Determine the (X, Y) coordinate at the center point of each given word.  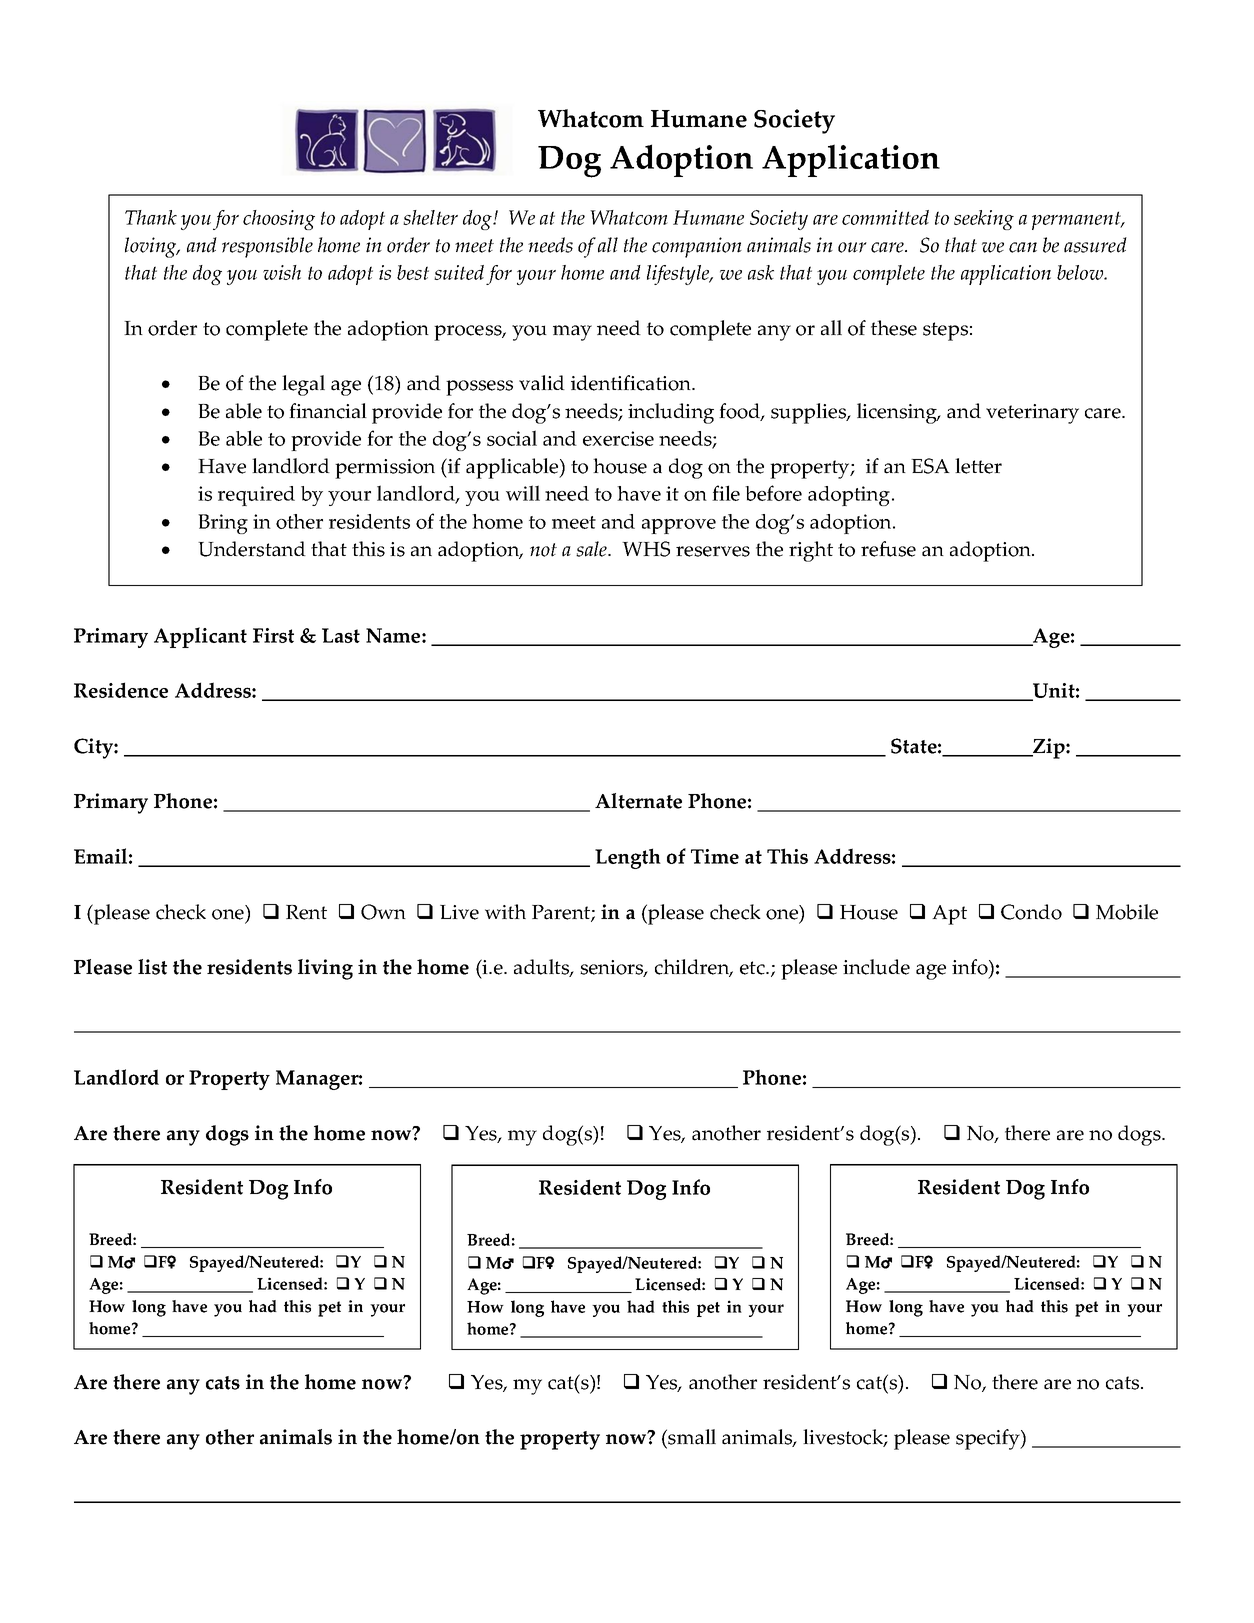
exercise (618, 438)
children (693, 968)
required (256, 496)
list (152, 967)
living (325, 969)
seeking (984, 220)
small (691, 1437)
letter (978, 466)
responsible (267, 247)
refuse (888, 549)
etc (753, 968)
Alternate (638, 801)
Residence (121, 690)
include (876, 967)
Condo (1031, 912)
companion (697, 247)
